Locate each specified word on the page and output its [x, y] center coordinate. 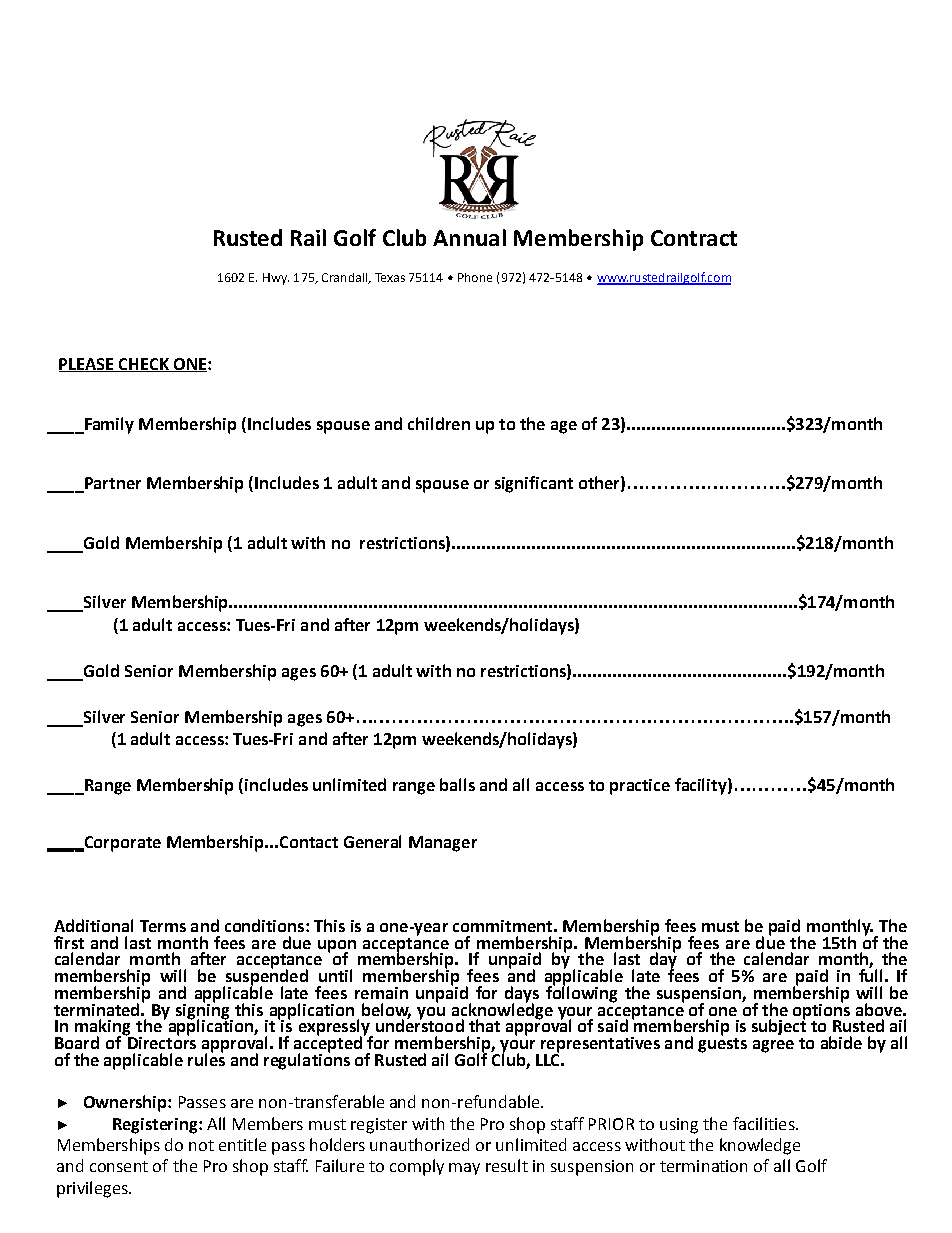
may [464, 1169]
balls [457, 784]
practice [640, 787]
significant [534, 484]
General [372, 841]
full [870, 974]
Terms [163, 926]
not [201, 1145]
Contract [694, 238]
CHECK [144, 365]
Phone [475, 277]
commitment [502, 926]
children [439, 423]
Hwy [276, 279]
